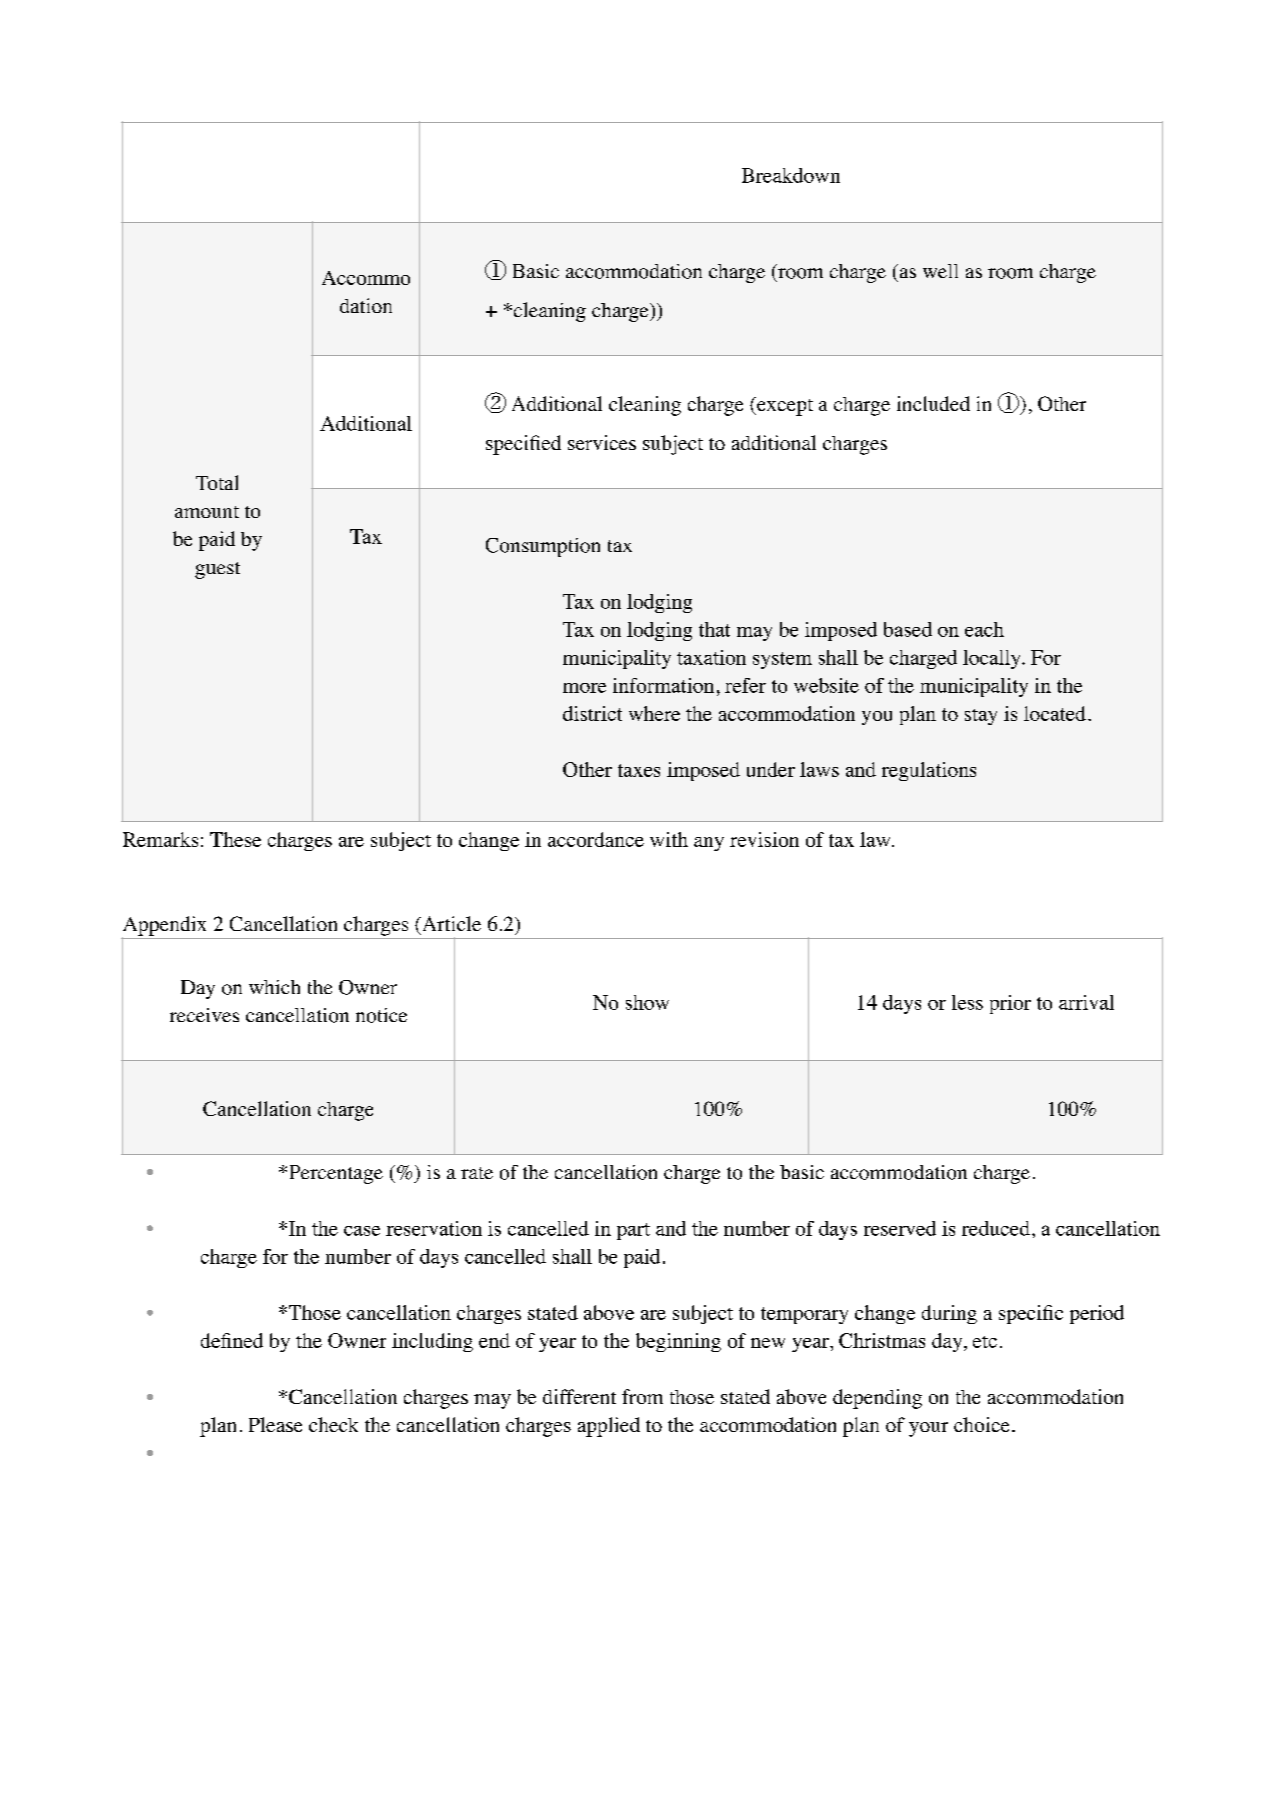  What do you see at coordinates (642, 1396) in the screenshot?
I see `from` at bounding box center [642, 1396].
